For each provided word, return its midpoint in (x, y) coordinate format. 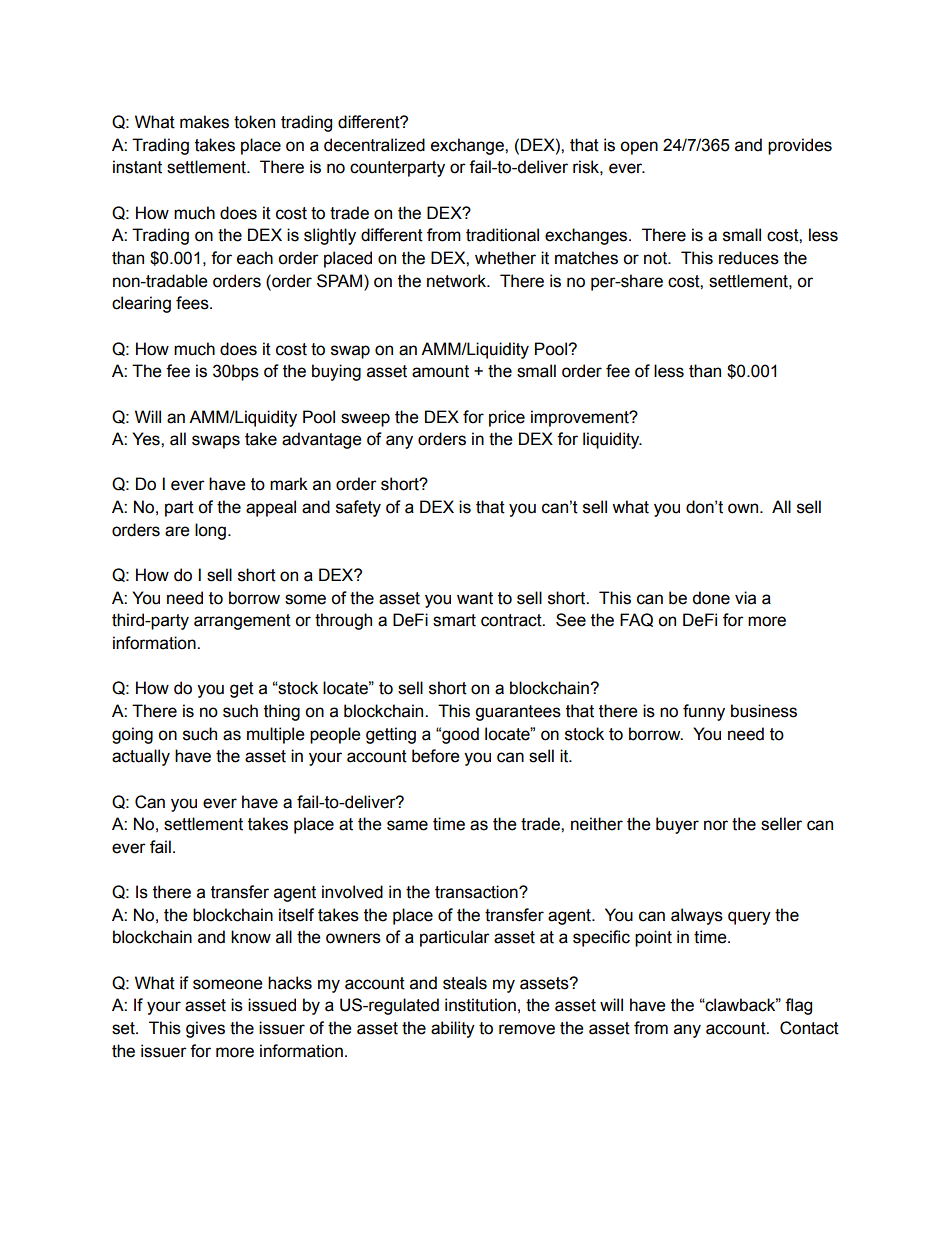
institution (480, 1005)
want (475, 598)
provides (800, 146)
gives (205, 1029)
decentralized (374, 145)
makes (204, 122)
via (745, 598)
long (210, 531)
